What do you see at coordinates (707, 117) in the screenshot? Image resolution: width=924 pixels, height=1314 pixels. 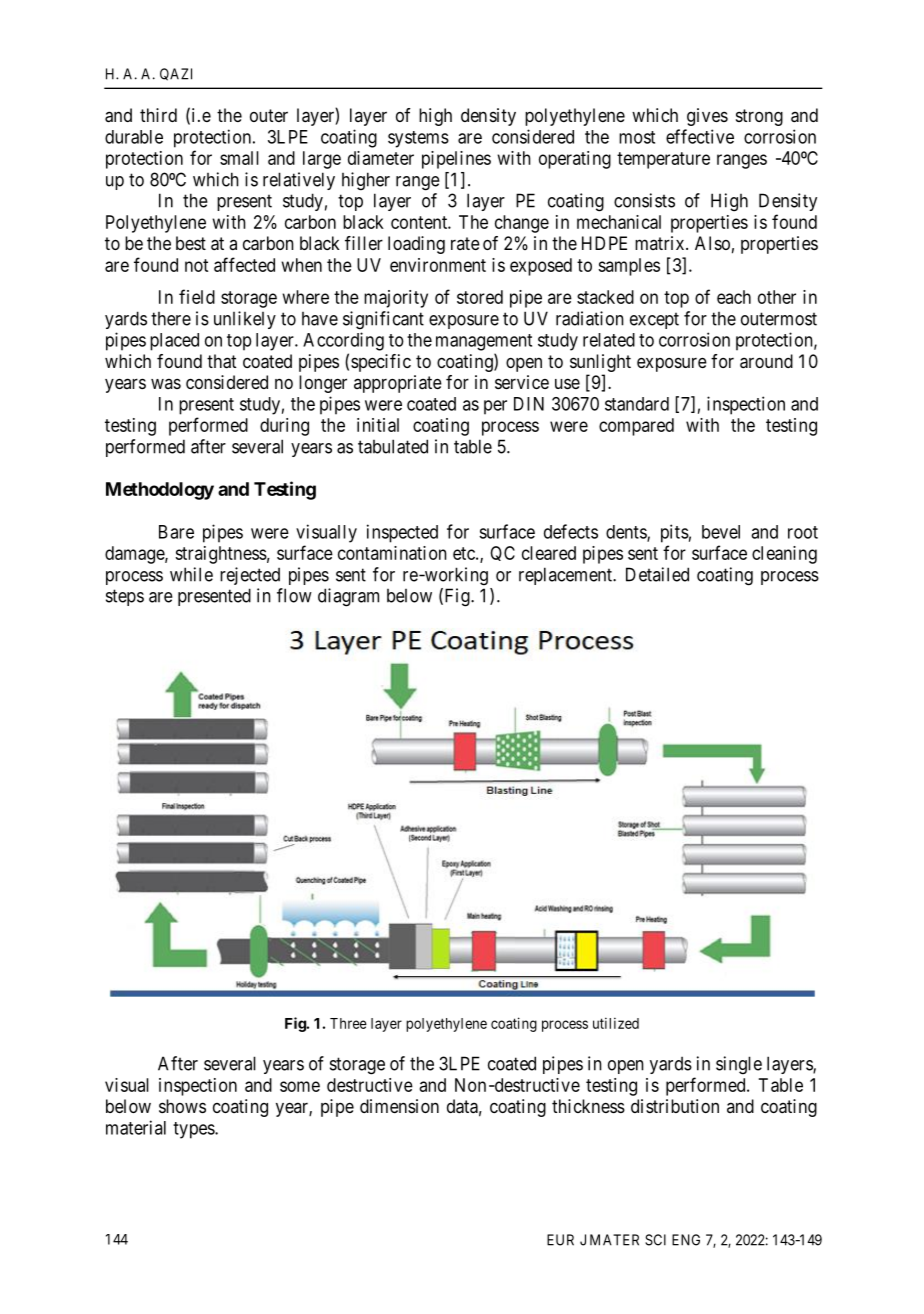 I see `gives` at bounding box center [707, 117].
